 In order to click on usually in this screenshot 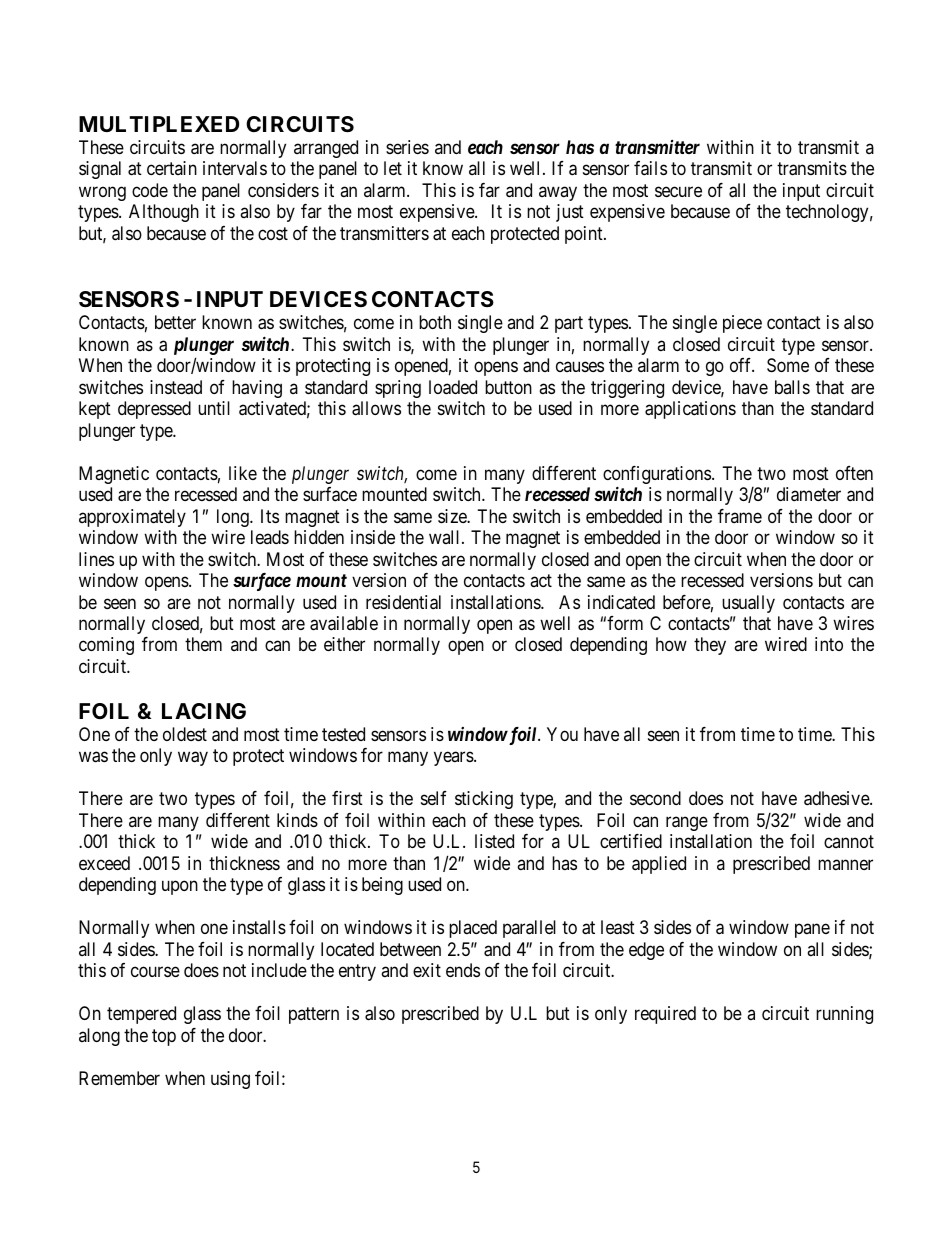, I will do `click(748, 604)`.
